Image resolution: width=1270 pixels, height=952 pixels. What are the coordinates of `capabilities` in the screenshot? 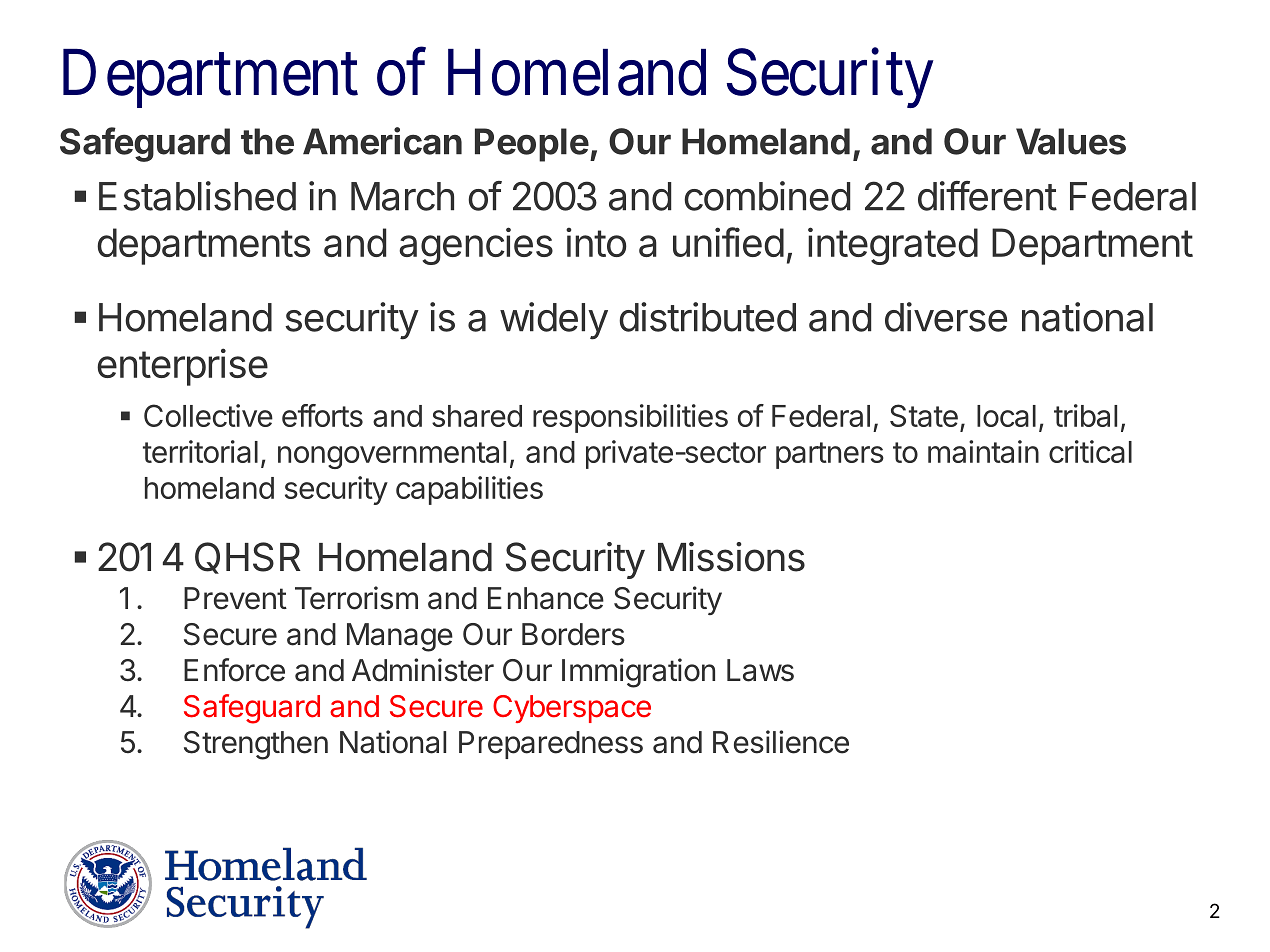 It's located at (469, 490).
